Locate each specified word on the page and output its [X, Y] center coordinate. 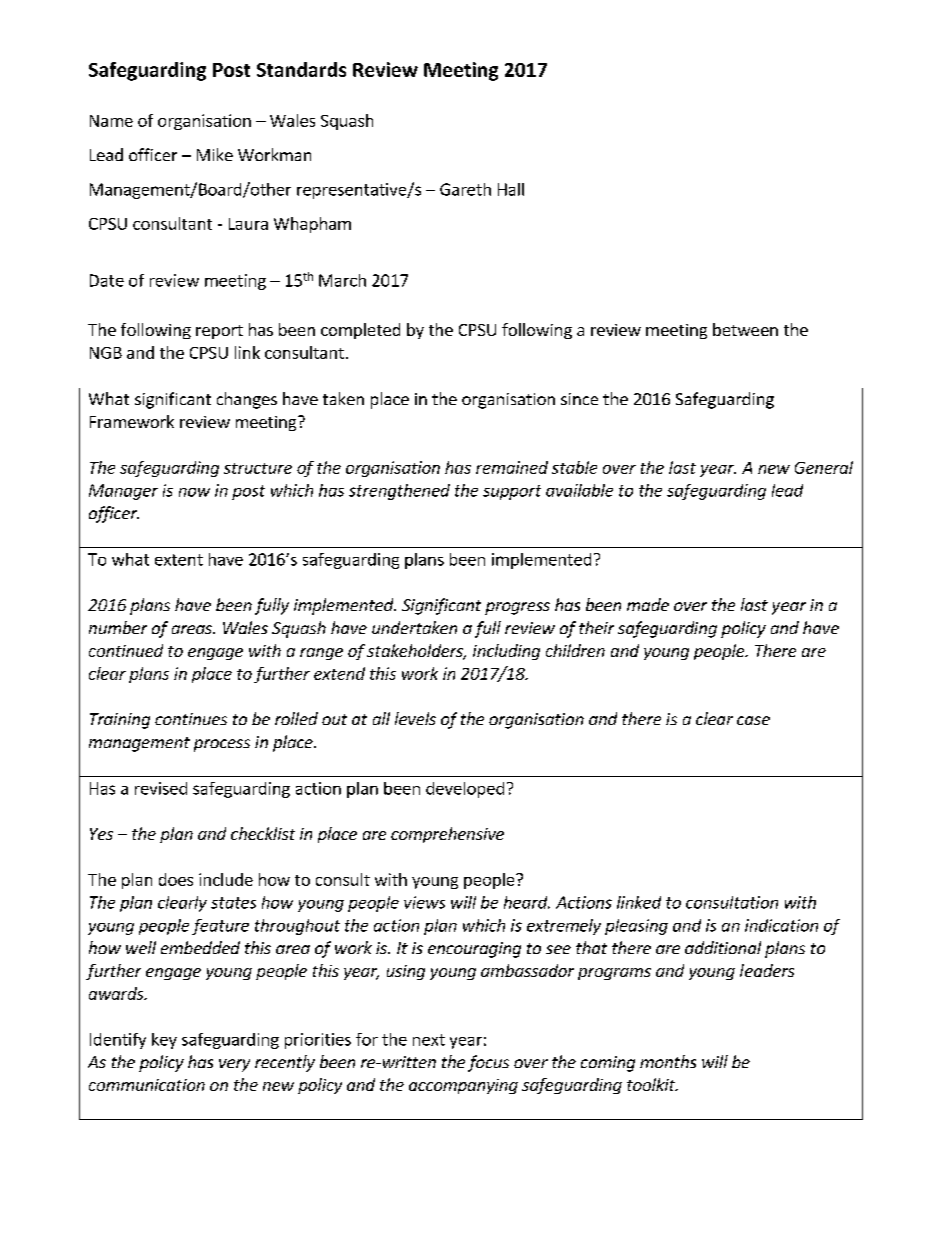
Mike [215, 154]
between [745, 329]
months [668, 1061]
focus [488, 1063]
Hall [511, 189]
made [648, 604]
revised [161, 788]
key [164, 1041]
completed [360, 331]
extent [179, 560]
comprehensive [447, 835]
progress [517, 608]
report [219, 332]
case [753, 720]
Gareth [465, 189]
